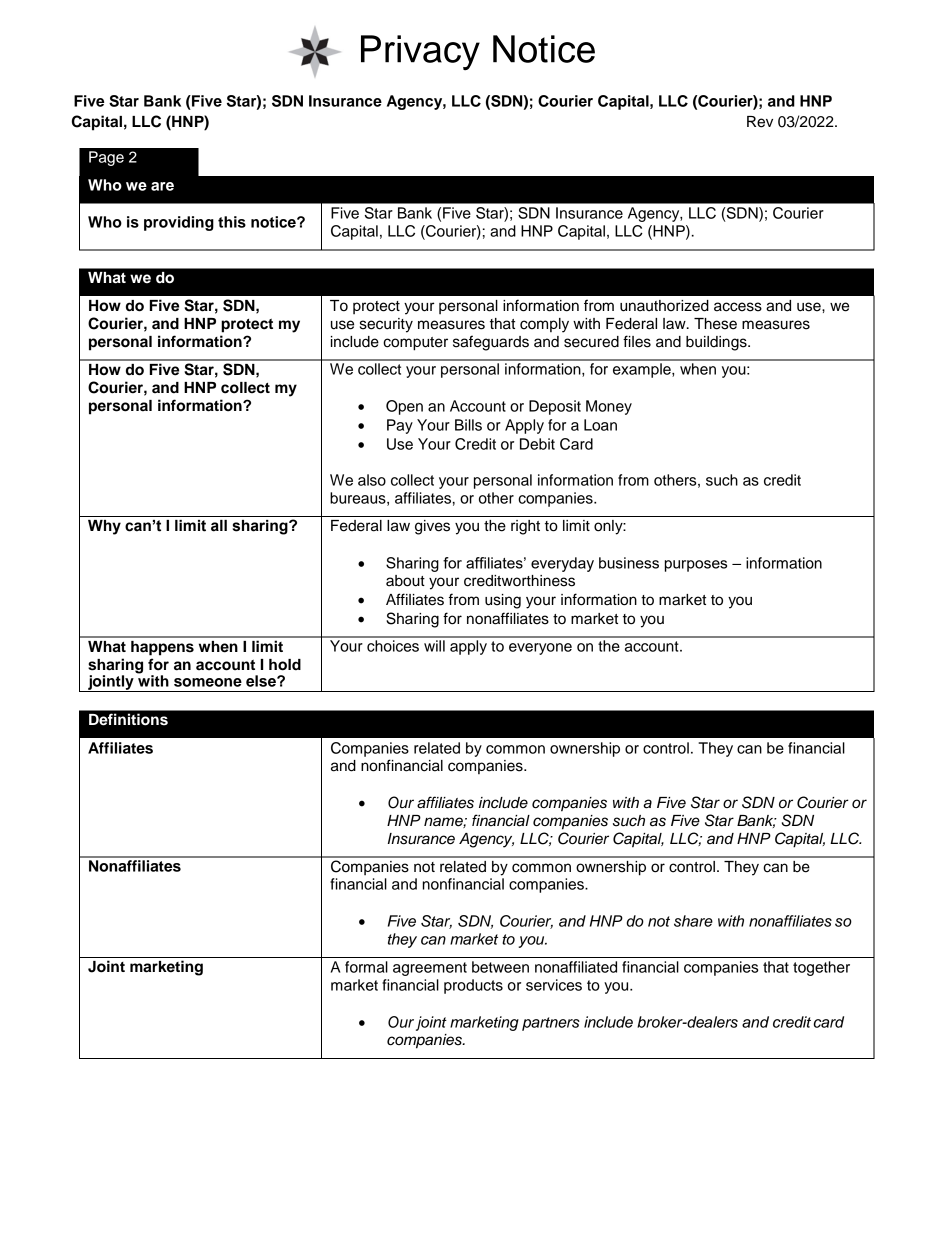  What do you see at coordinates (473, 986) in the screenshot?
I see `products` at bounding box center [473, 986].
